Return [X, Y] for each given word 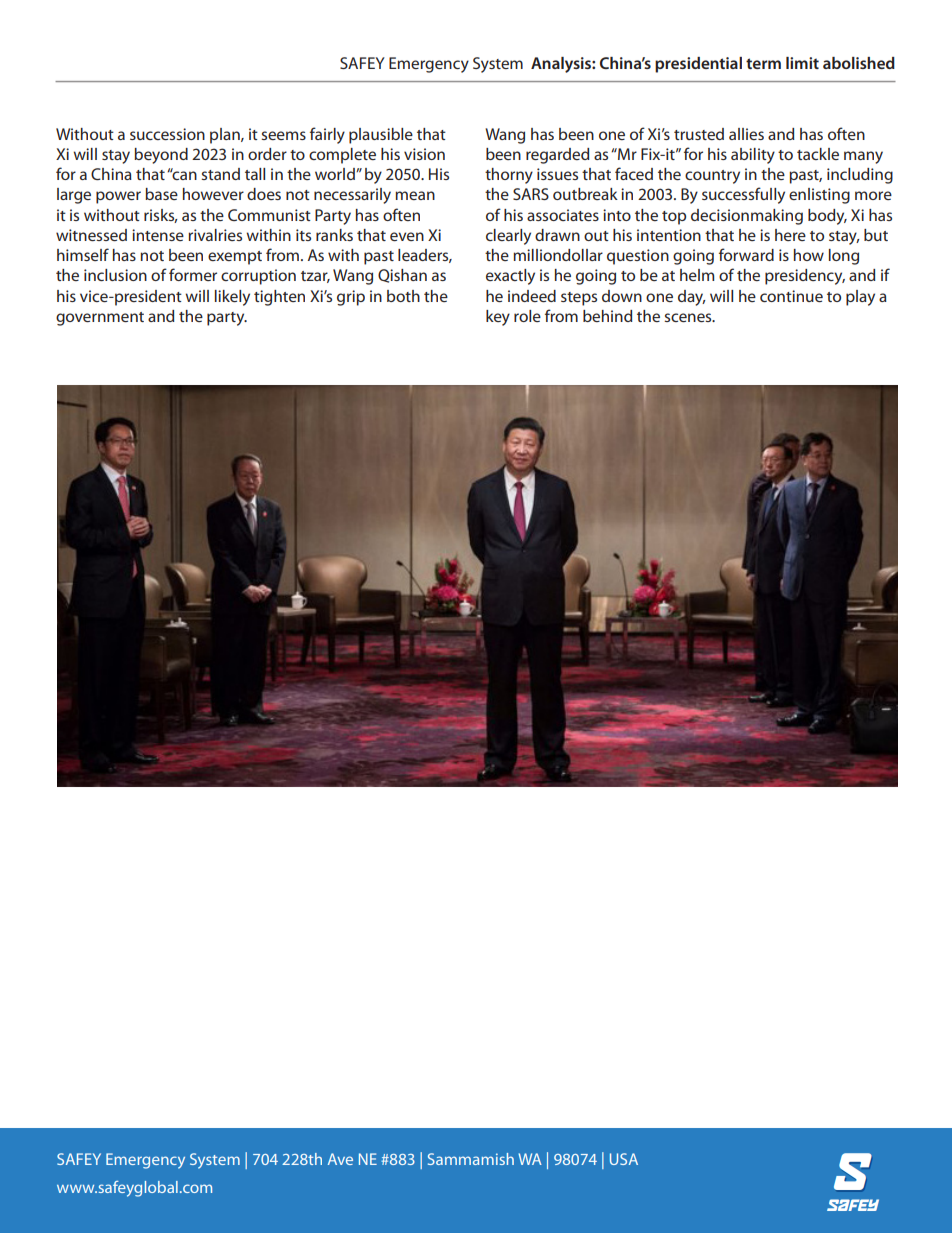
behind [607, 316]
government [100, 319]
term [763, 63]
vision [424, 154]
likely [232, 298]
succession [167, 134]
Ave [340, 1159]
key [498, 318]
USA [624, 1159]
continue [791, 296]
